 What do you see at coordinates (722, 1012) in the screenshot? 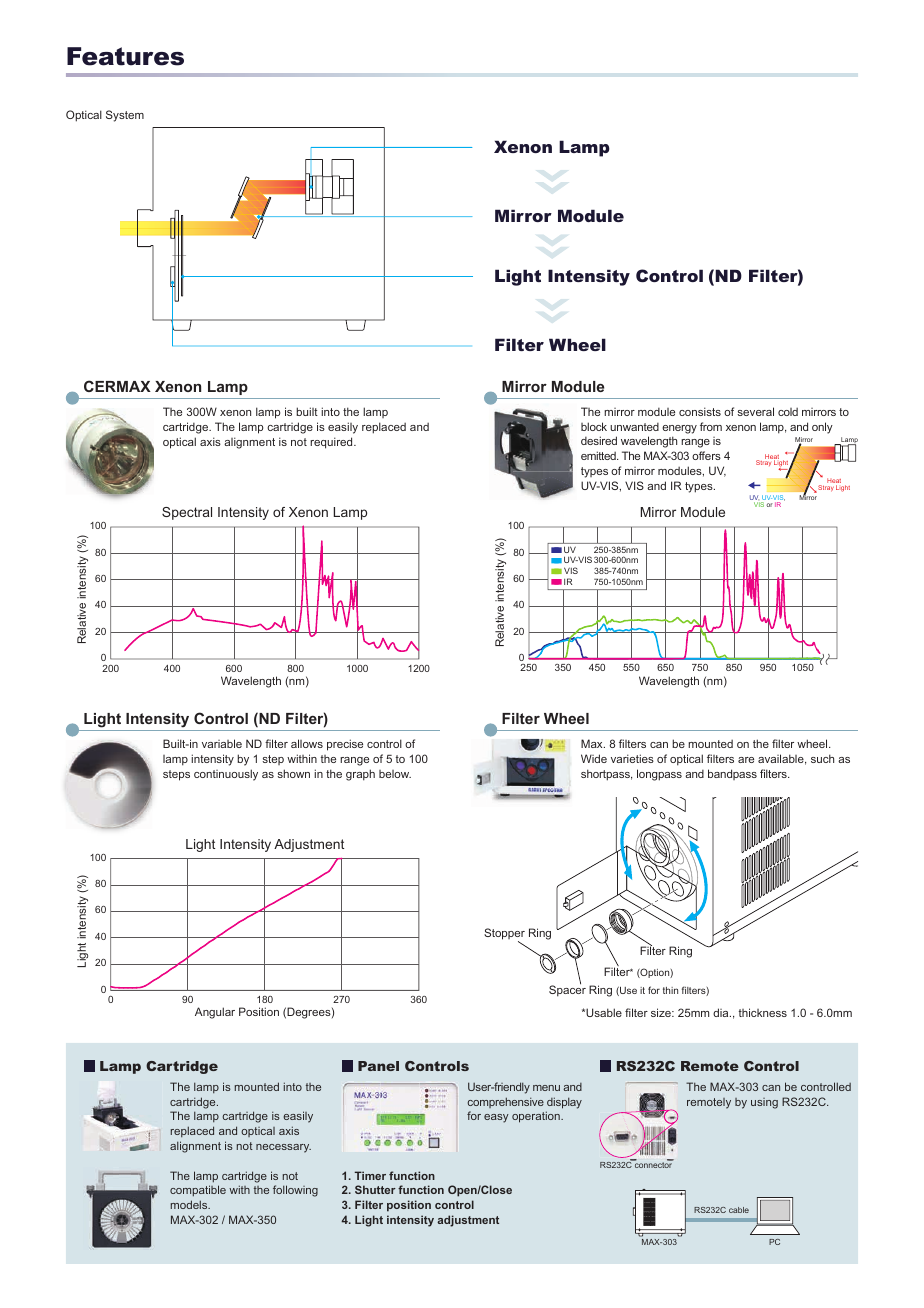
I see `dia` at bounding box center [722, 1012].
